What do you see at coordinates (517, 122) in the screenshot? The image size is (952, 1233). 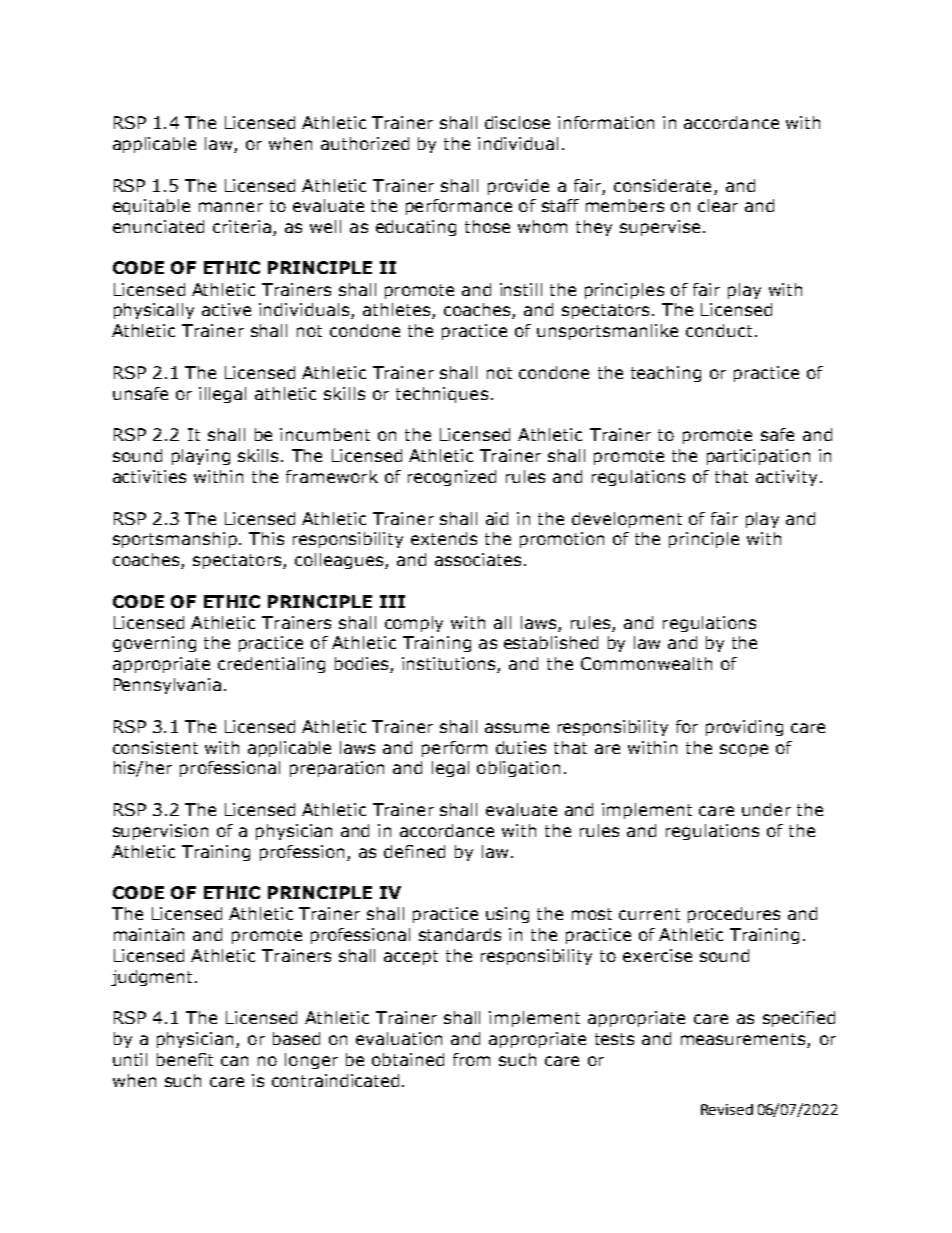 I see `disclose` at bounding box center [517, 122].
